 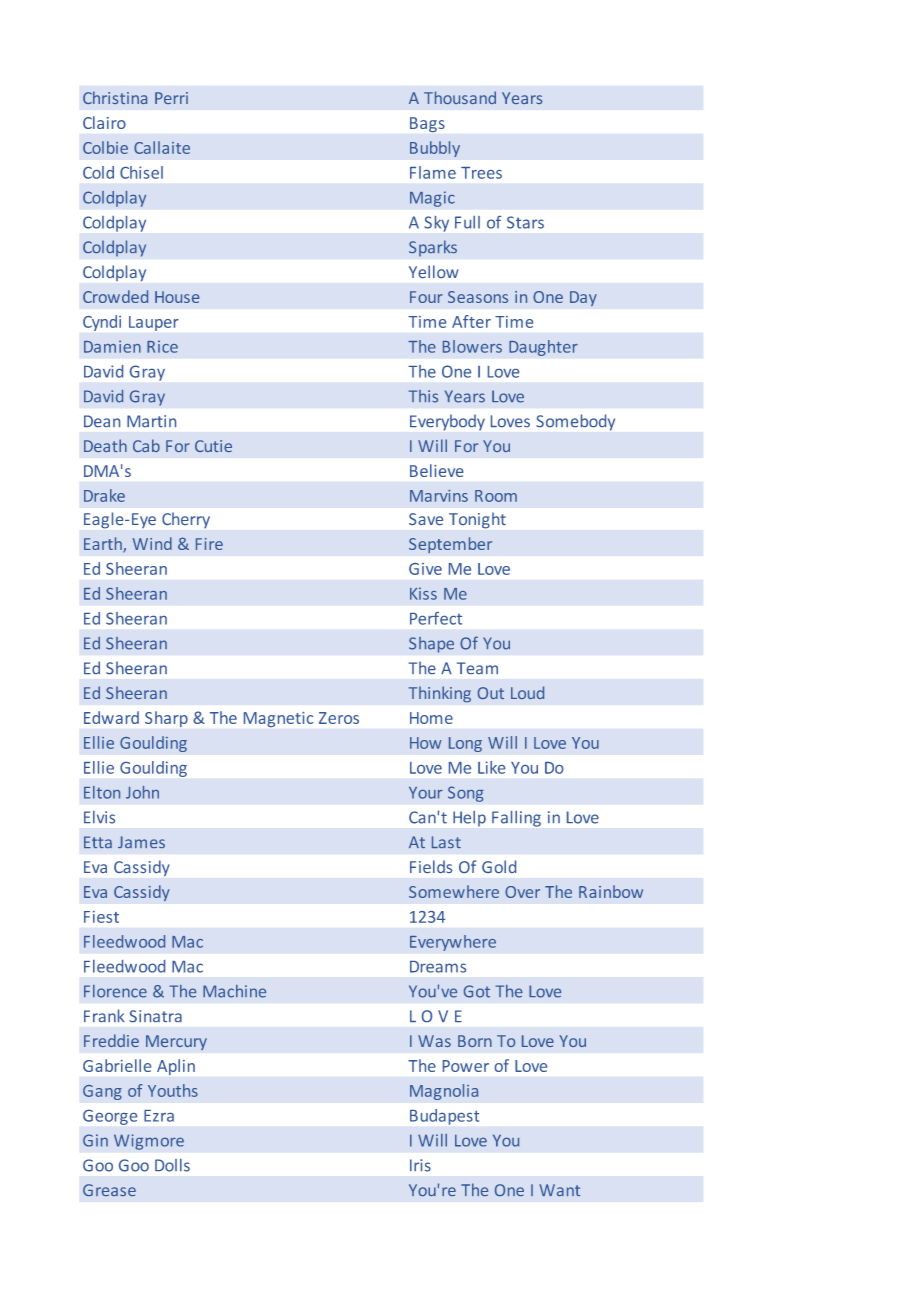 What do you see at coordinates (427, 124) in the screenshot?
I see `Bags` at bounding box center [427, 124].
